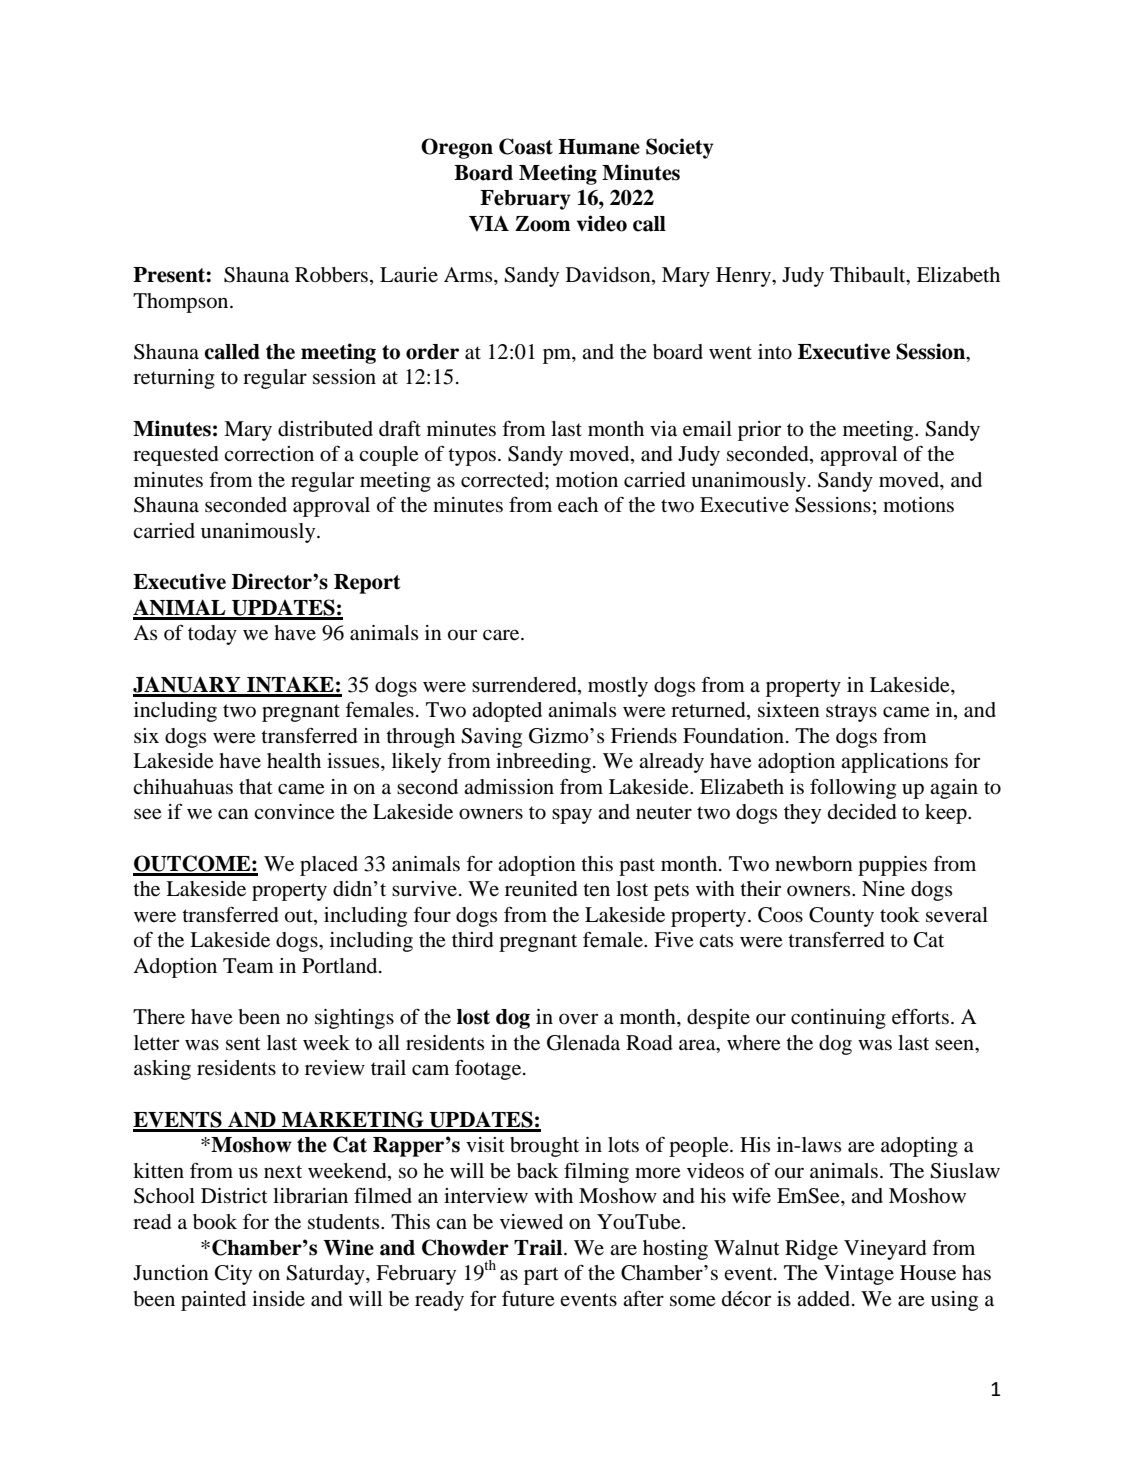 The image size is (1135, 1469). Describe the element at coordinates (269, 454) in the image. I see `correction` at that location.
